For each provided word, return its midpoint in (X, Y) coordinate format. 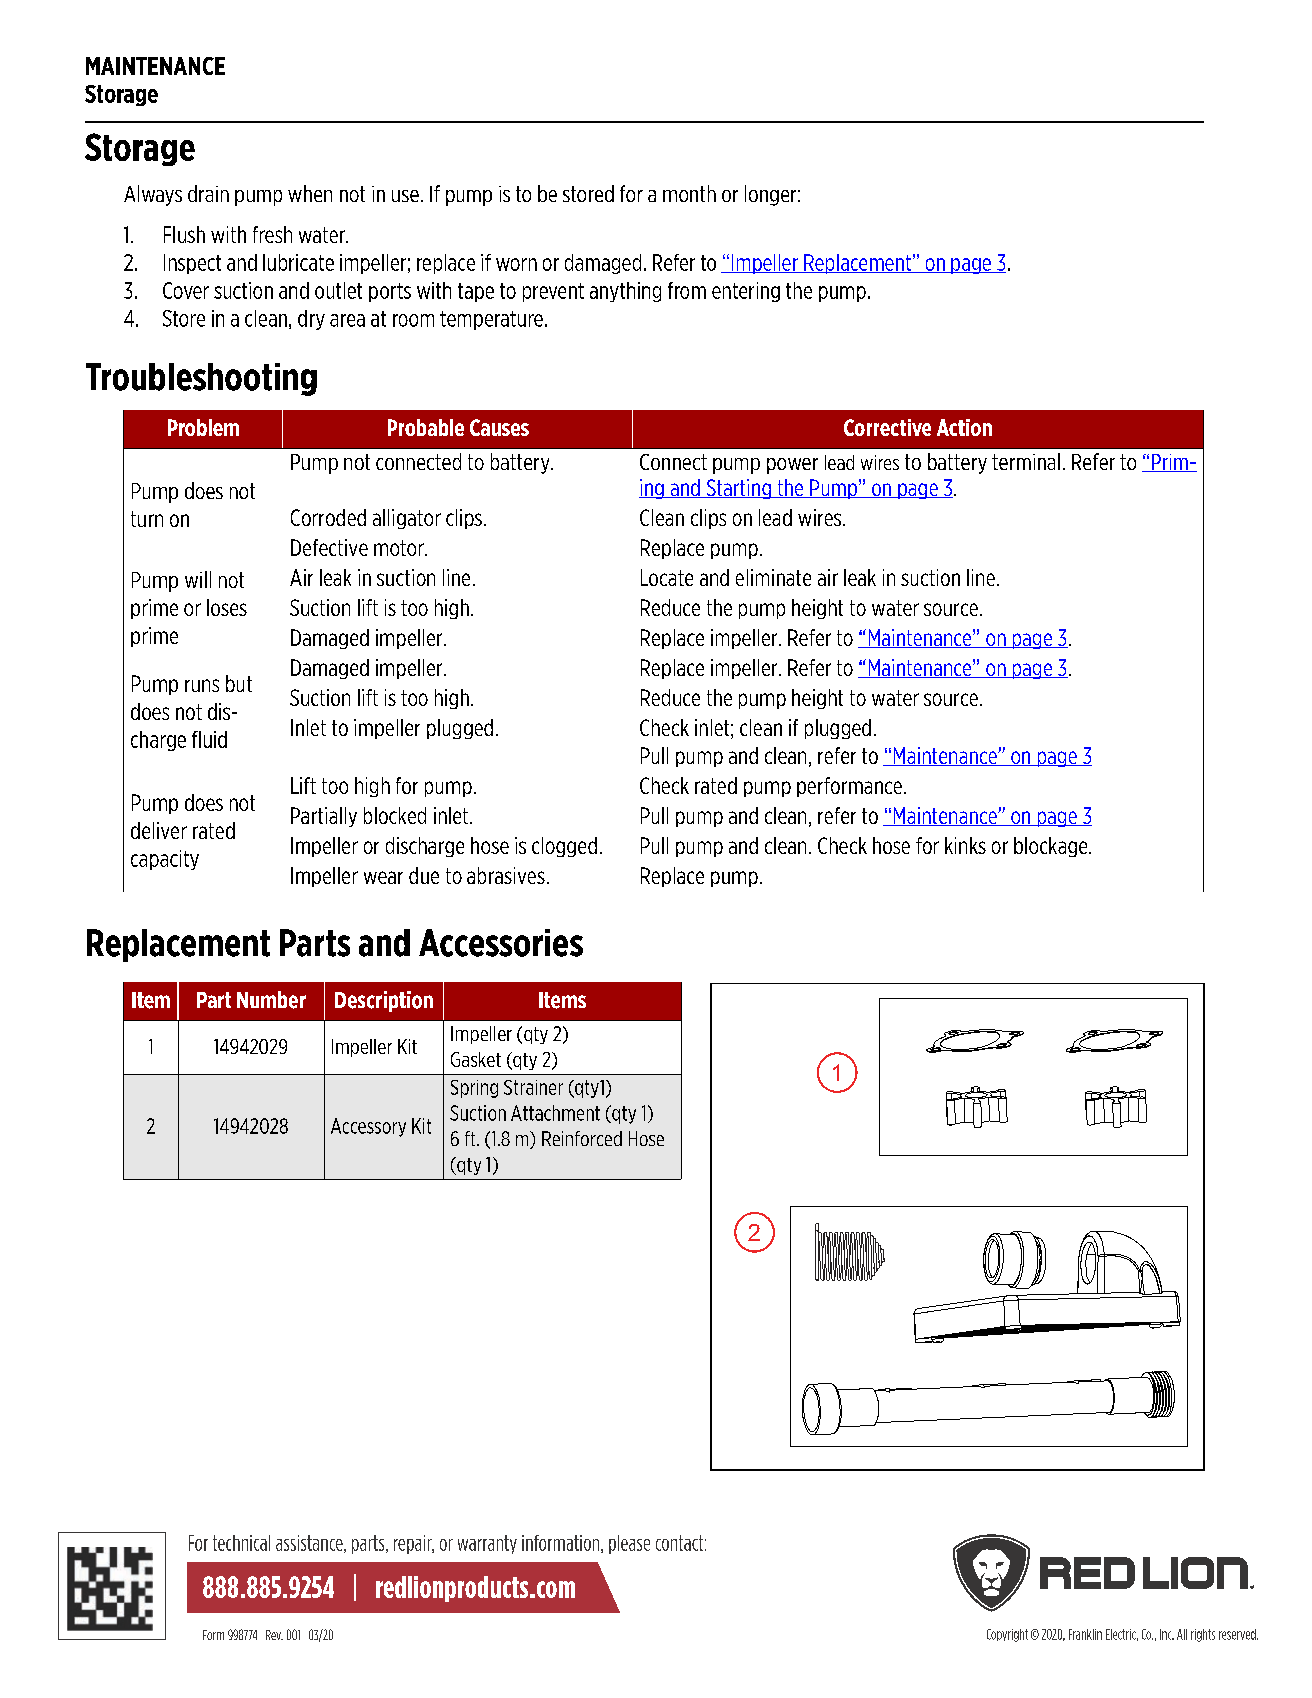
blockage (1052, 847)
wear (383, 877)
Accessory (368, 1127)
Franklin (1085, 1634)
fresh (272, 234)
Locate (667, 577)
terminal (1026, 461)
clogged (564, 847)
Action (964, 427)
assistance (310, 1544)
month (689, 193)
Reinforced (582, 1138)
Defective (329, 547)
